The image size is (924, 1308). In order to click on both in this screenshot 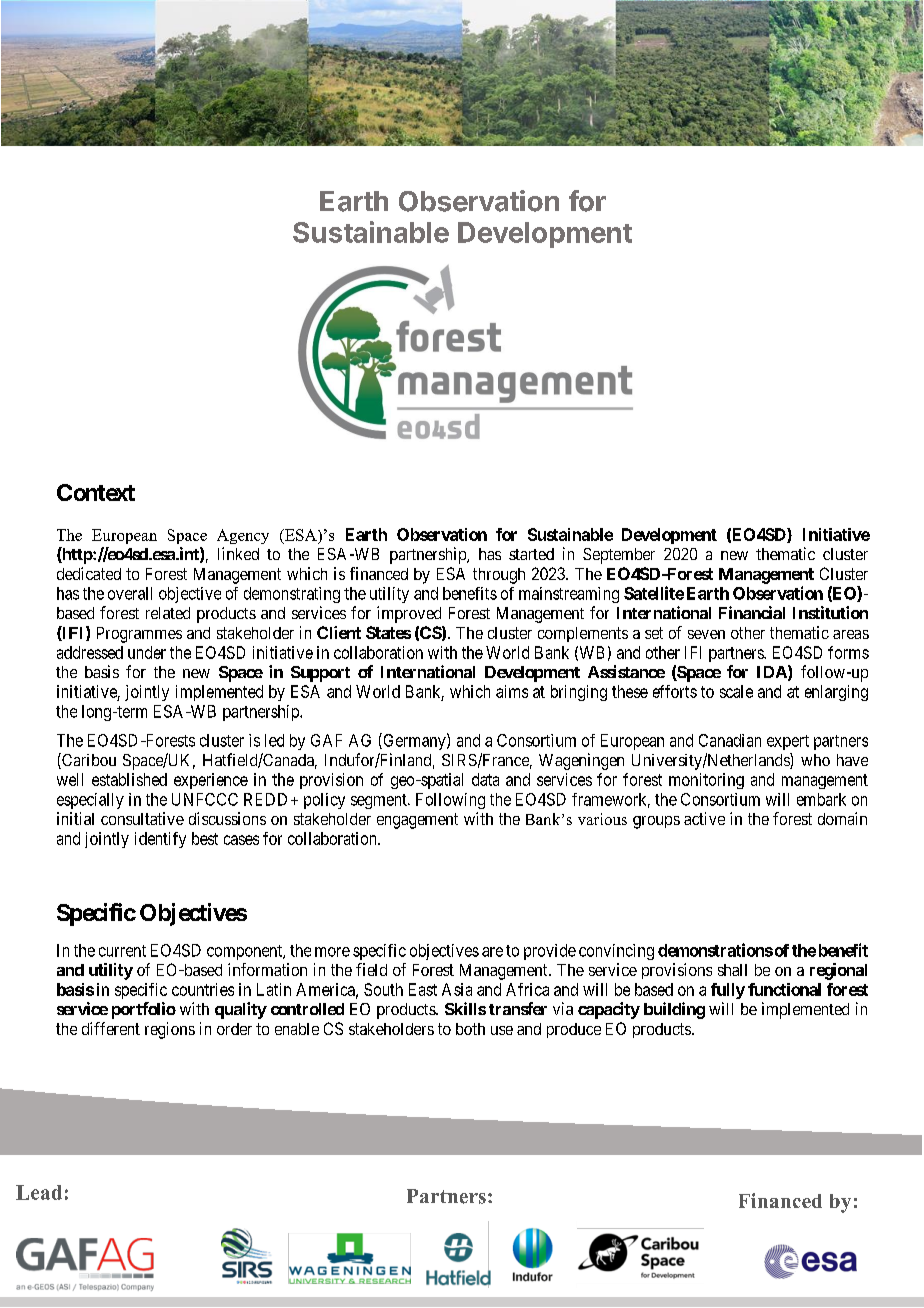, I will do `click(470, 1029)`.
